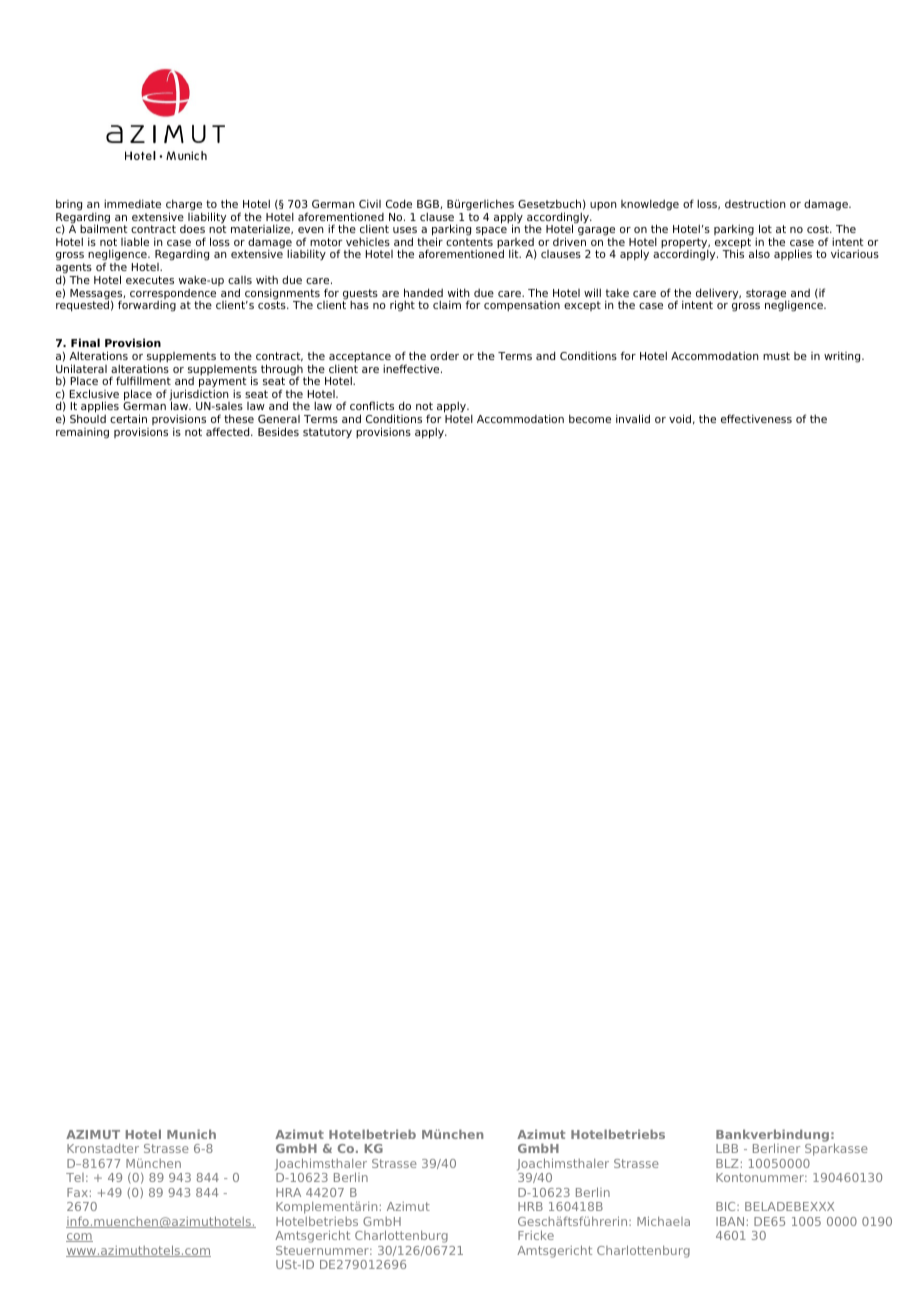 The image size is (924, 1308). I want to click on liable, so click(135, 241).
